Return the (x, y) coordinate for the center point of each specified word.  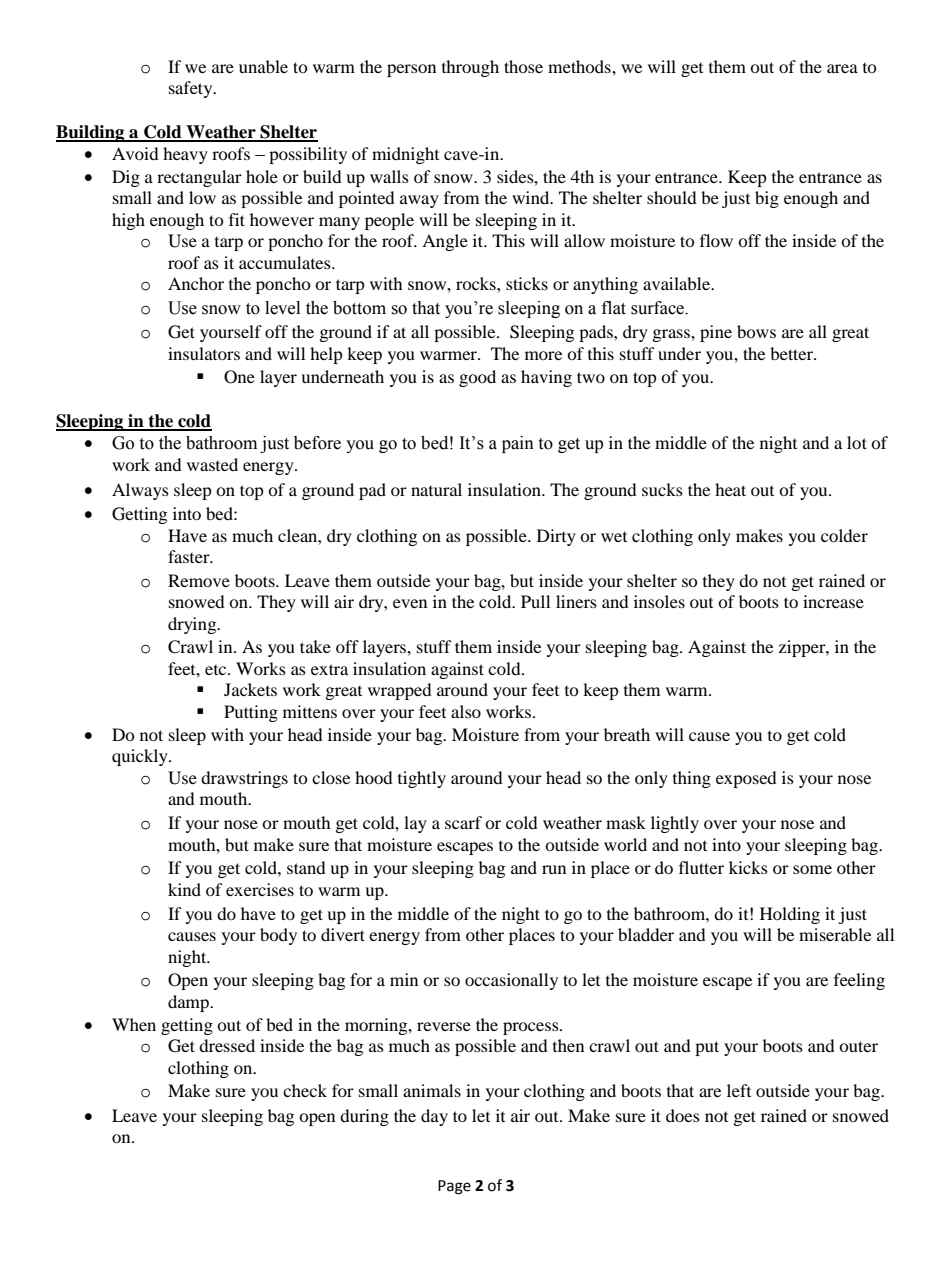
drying (193, 625)
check (305, 1090)
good (477, 378)
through (470, 68)
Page (454, 1187)
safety (192, 89)
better (792, 353)
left (739, 1090)
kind (184, 889)
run (554, 869)
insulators (204, 353)
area (842, 68)
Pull (535, 601)
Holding (790, 915)
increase (833, 601)
